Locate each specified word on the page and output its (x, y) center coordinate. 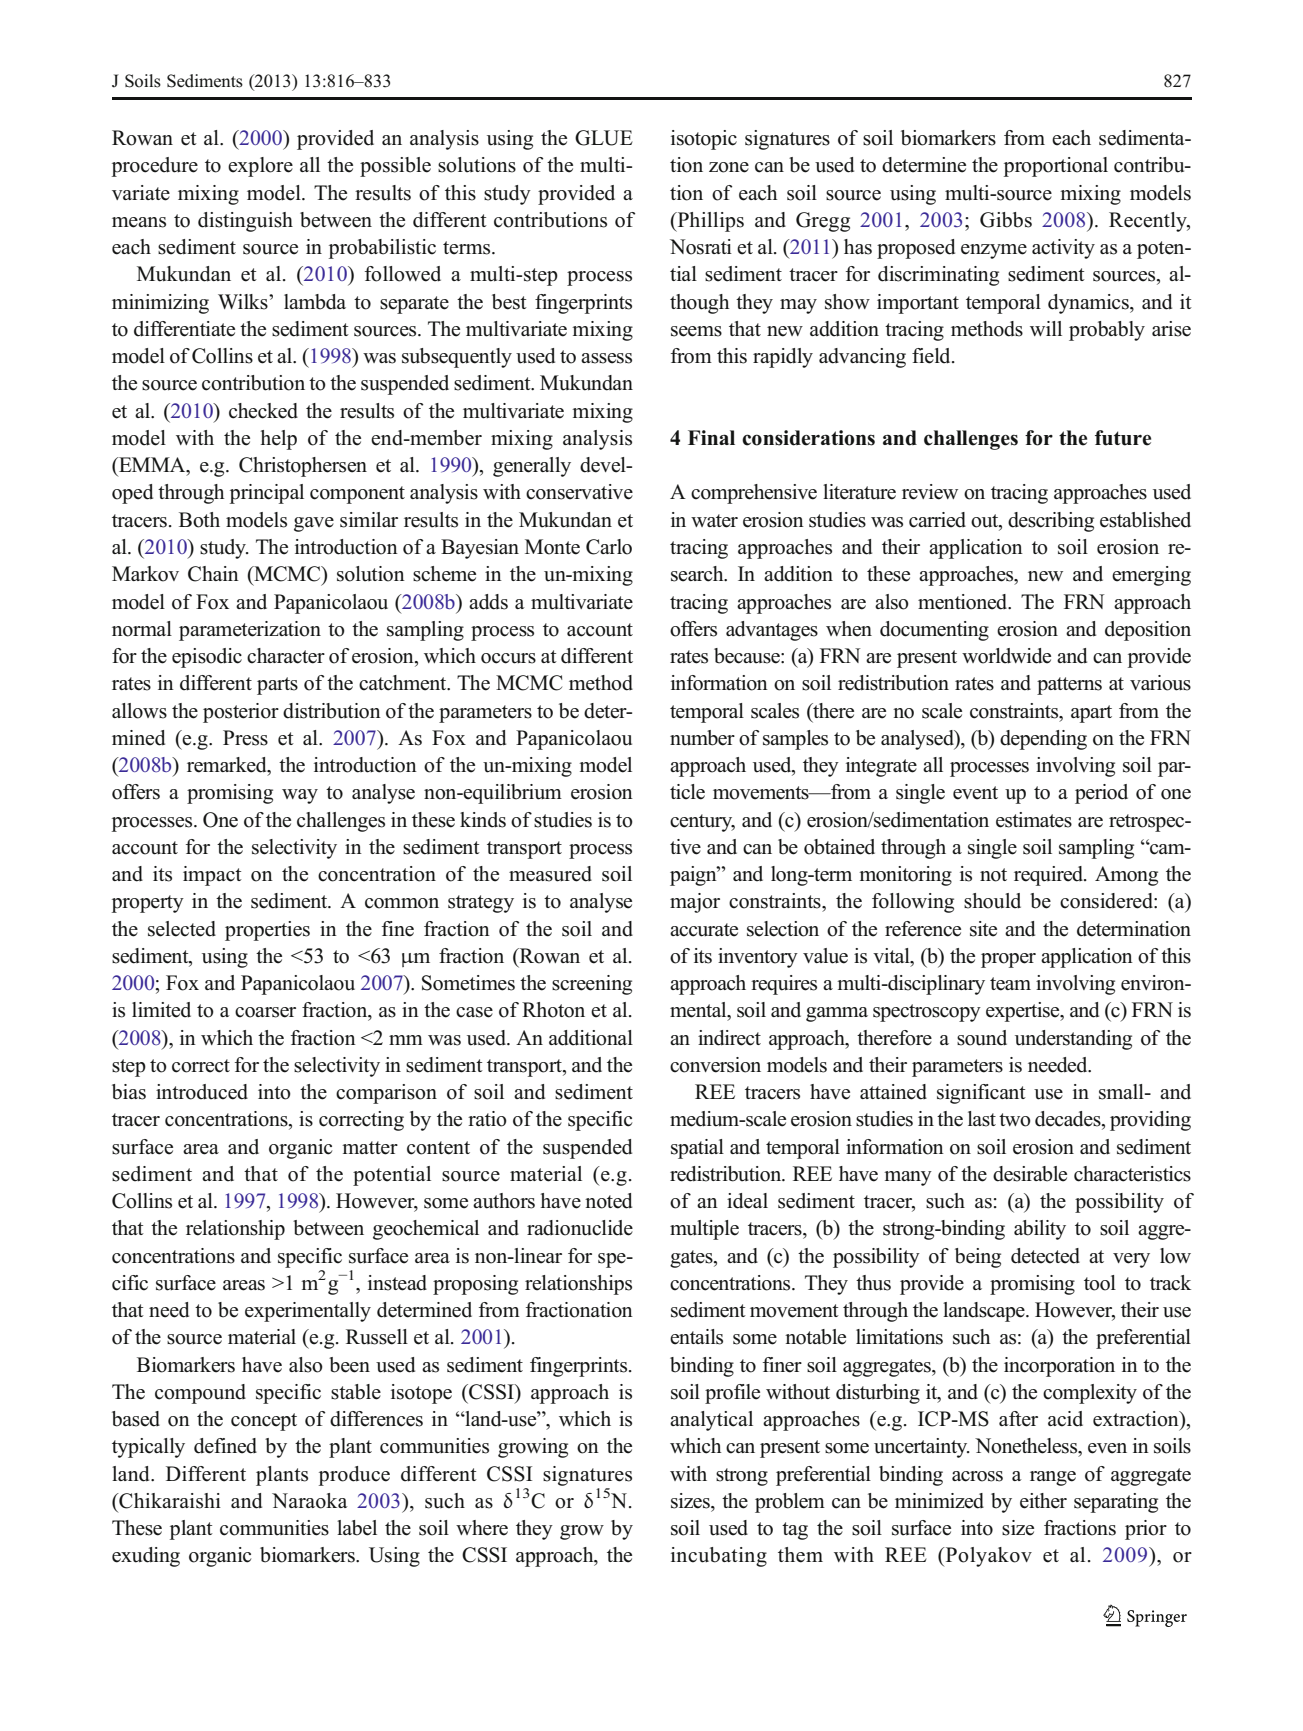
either (1043, 1501)
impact (212, 876)
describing (1051, 522)
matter (370, 1148)
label (357, 1528)
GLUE (604, 138)
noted (608, 1201)
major (695, 903)
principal (267, 494)
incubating (719, 1557)
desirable (1030, 1174)
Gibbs (1006, 220)
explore (260, 167)
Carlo (609, 547)
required (1050, 876)
